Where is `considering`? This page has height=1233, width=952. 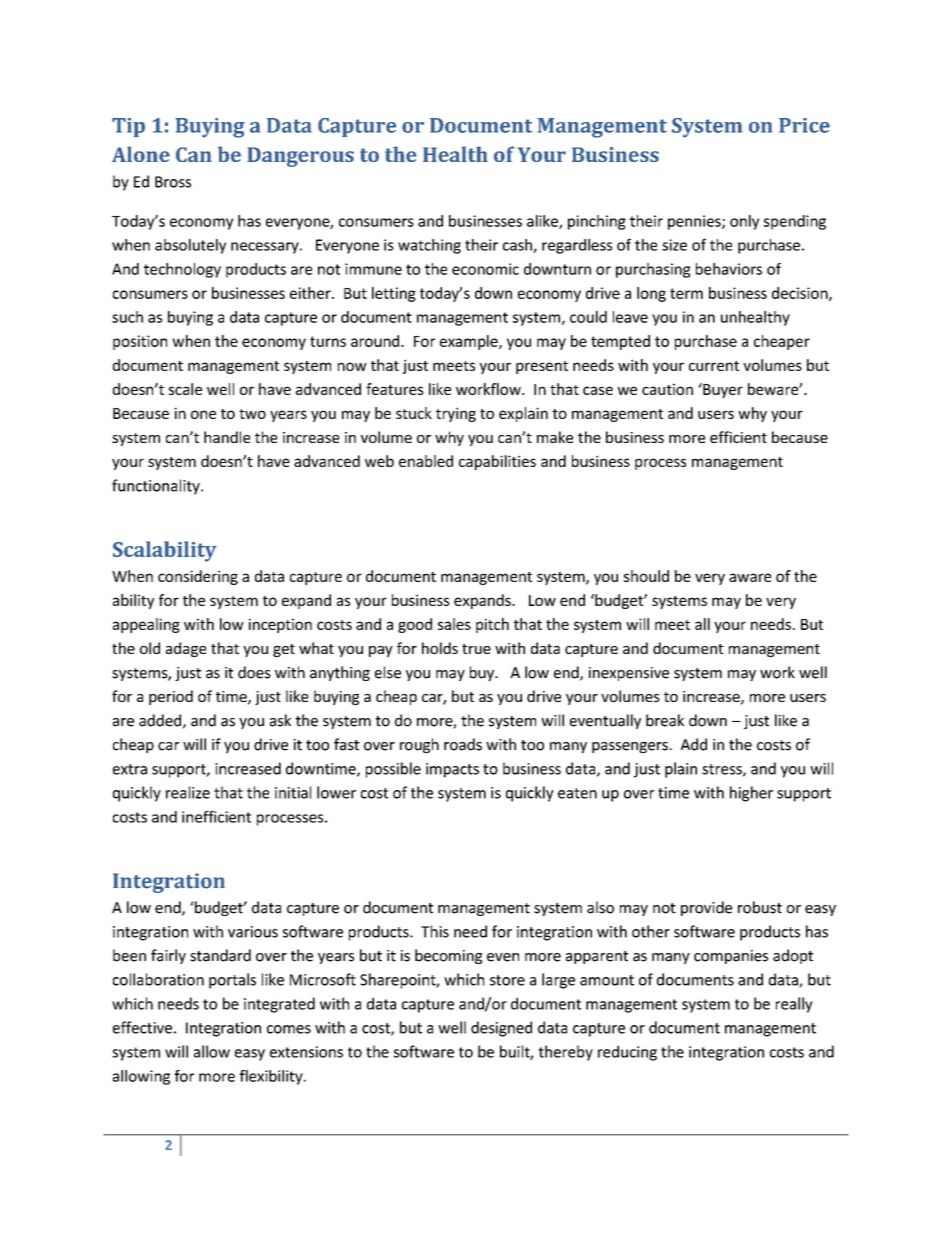
considering is located at coordinates (198, 577).
